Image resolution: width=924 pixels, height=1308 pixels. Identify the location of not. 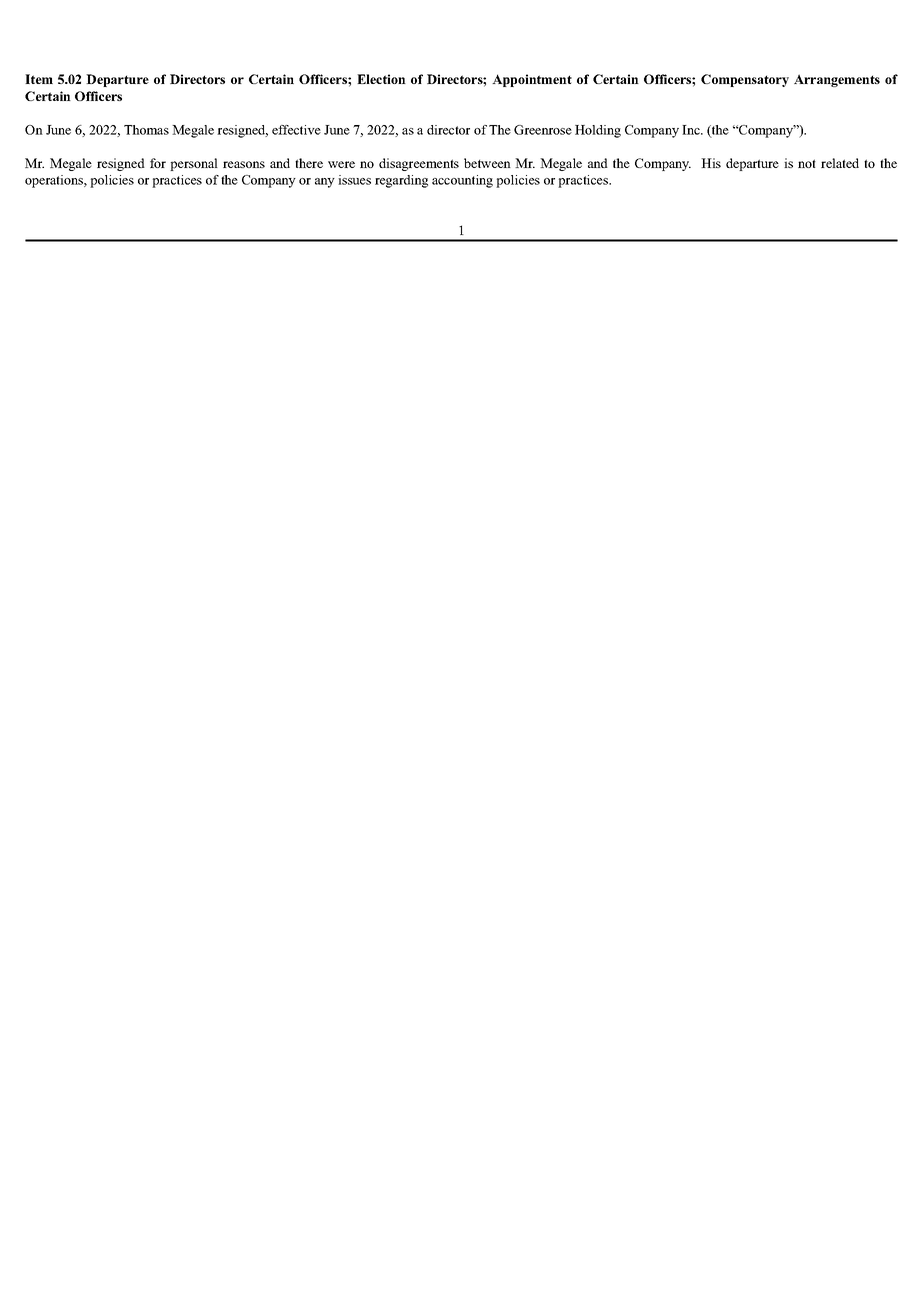
(807, 163).
